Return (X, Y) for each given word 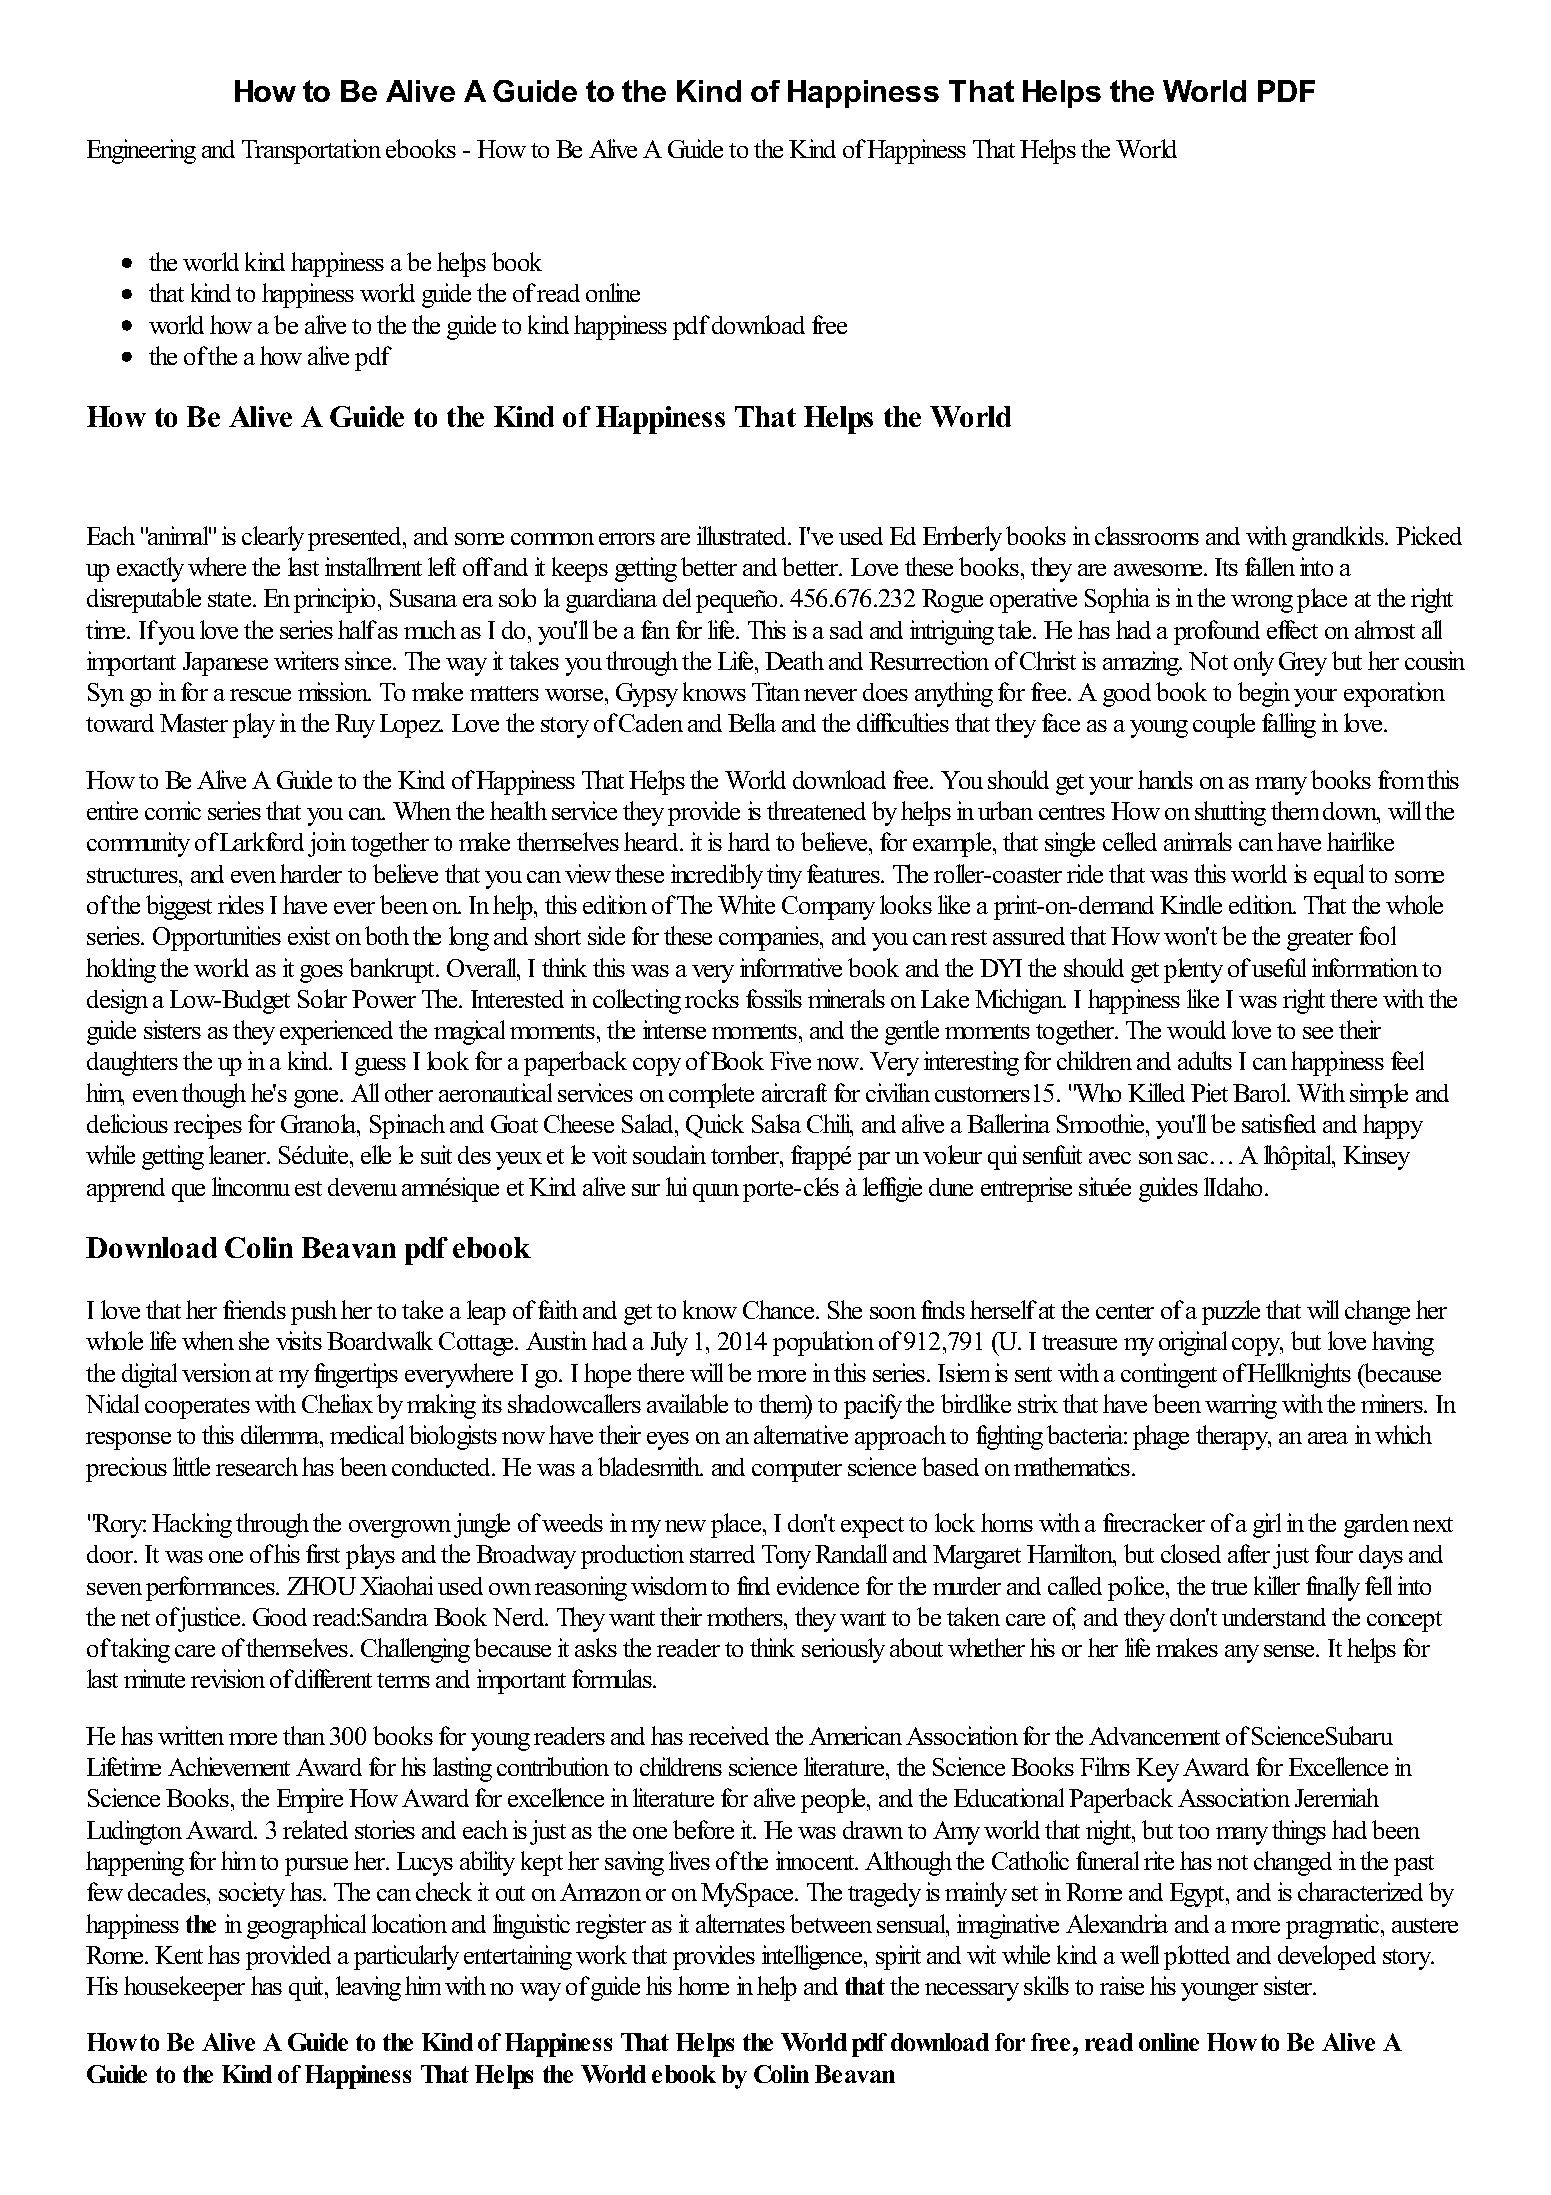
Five (790, 1060)
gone (317, 1099)
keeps (580, 569)
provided (288, 1957)
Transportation (311, 151)
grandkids (1339, 538)
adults (1205, 1060)
